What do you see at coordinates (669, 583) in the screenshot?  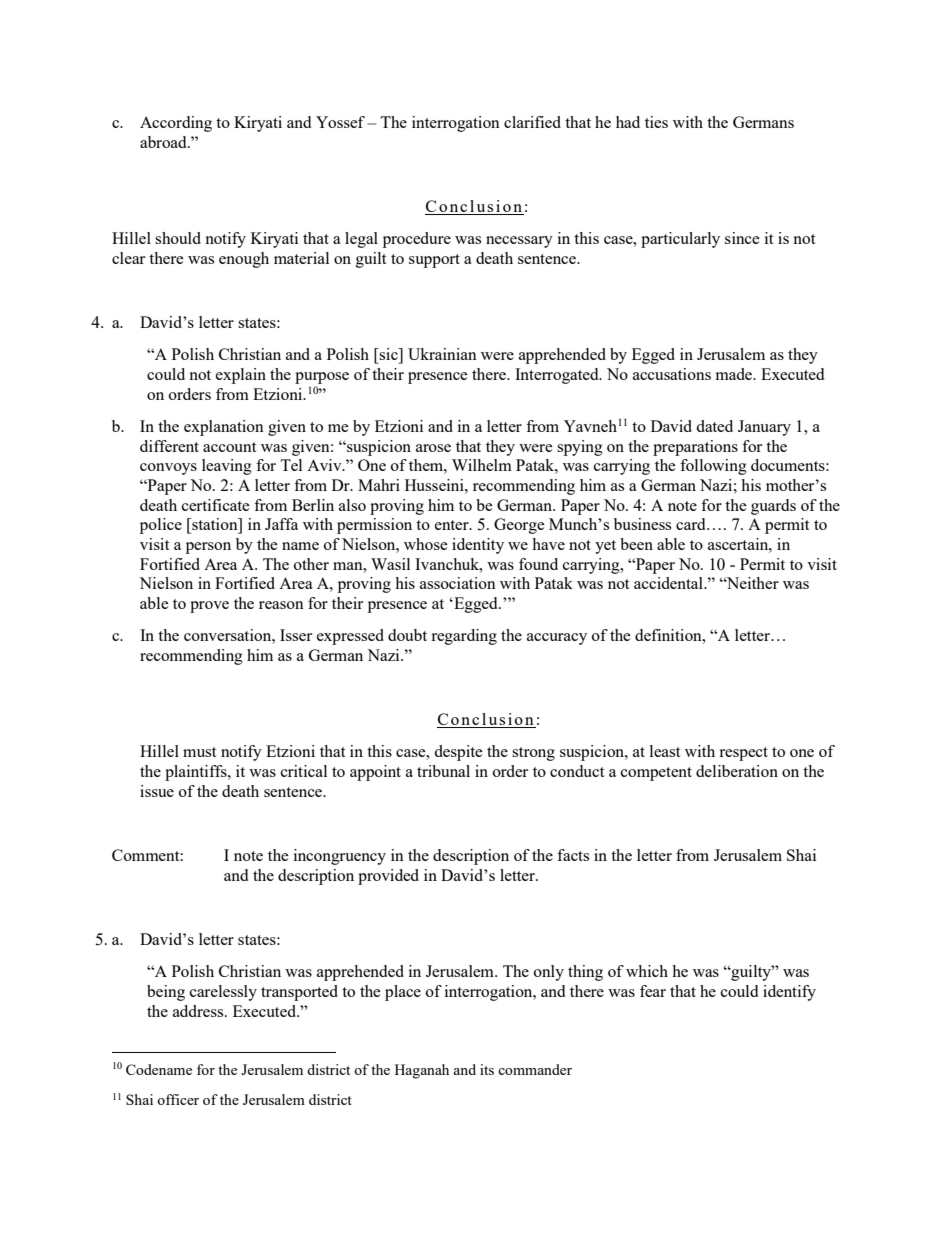 I see `accidental` at bounding box center [669, 583].
